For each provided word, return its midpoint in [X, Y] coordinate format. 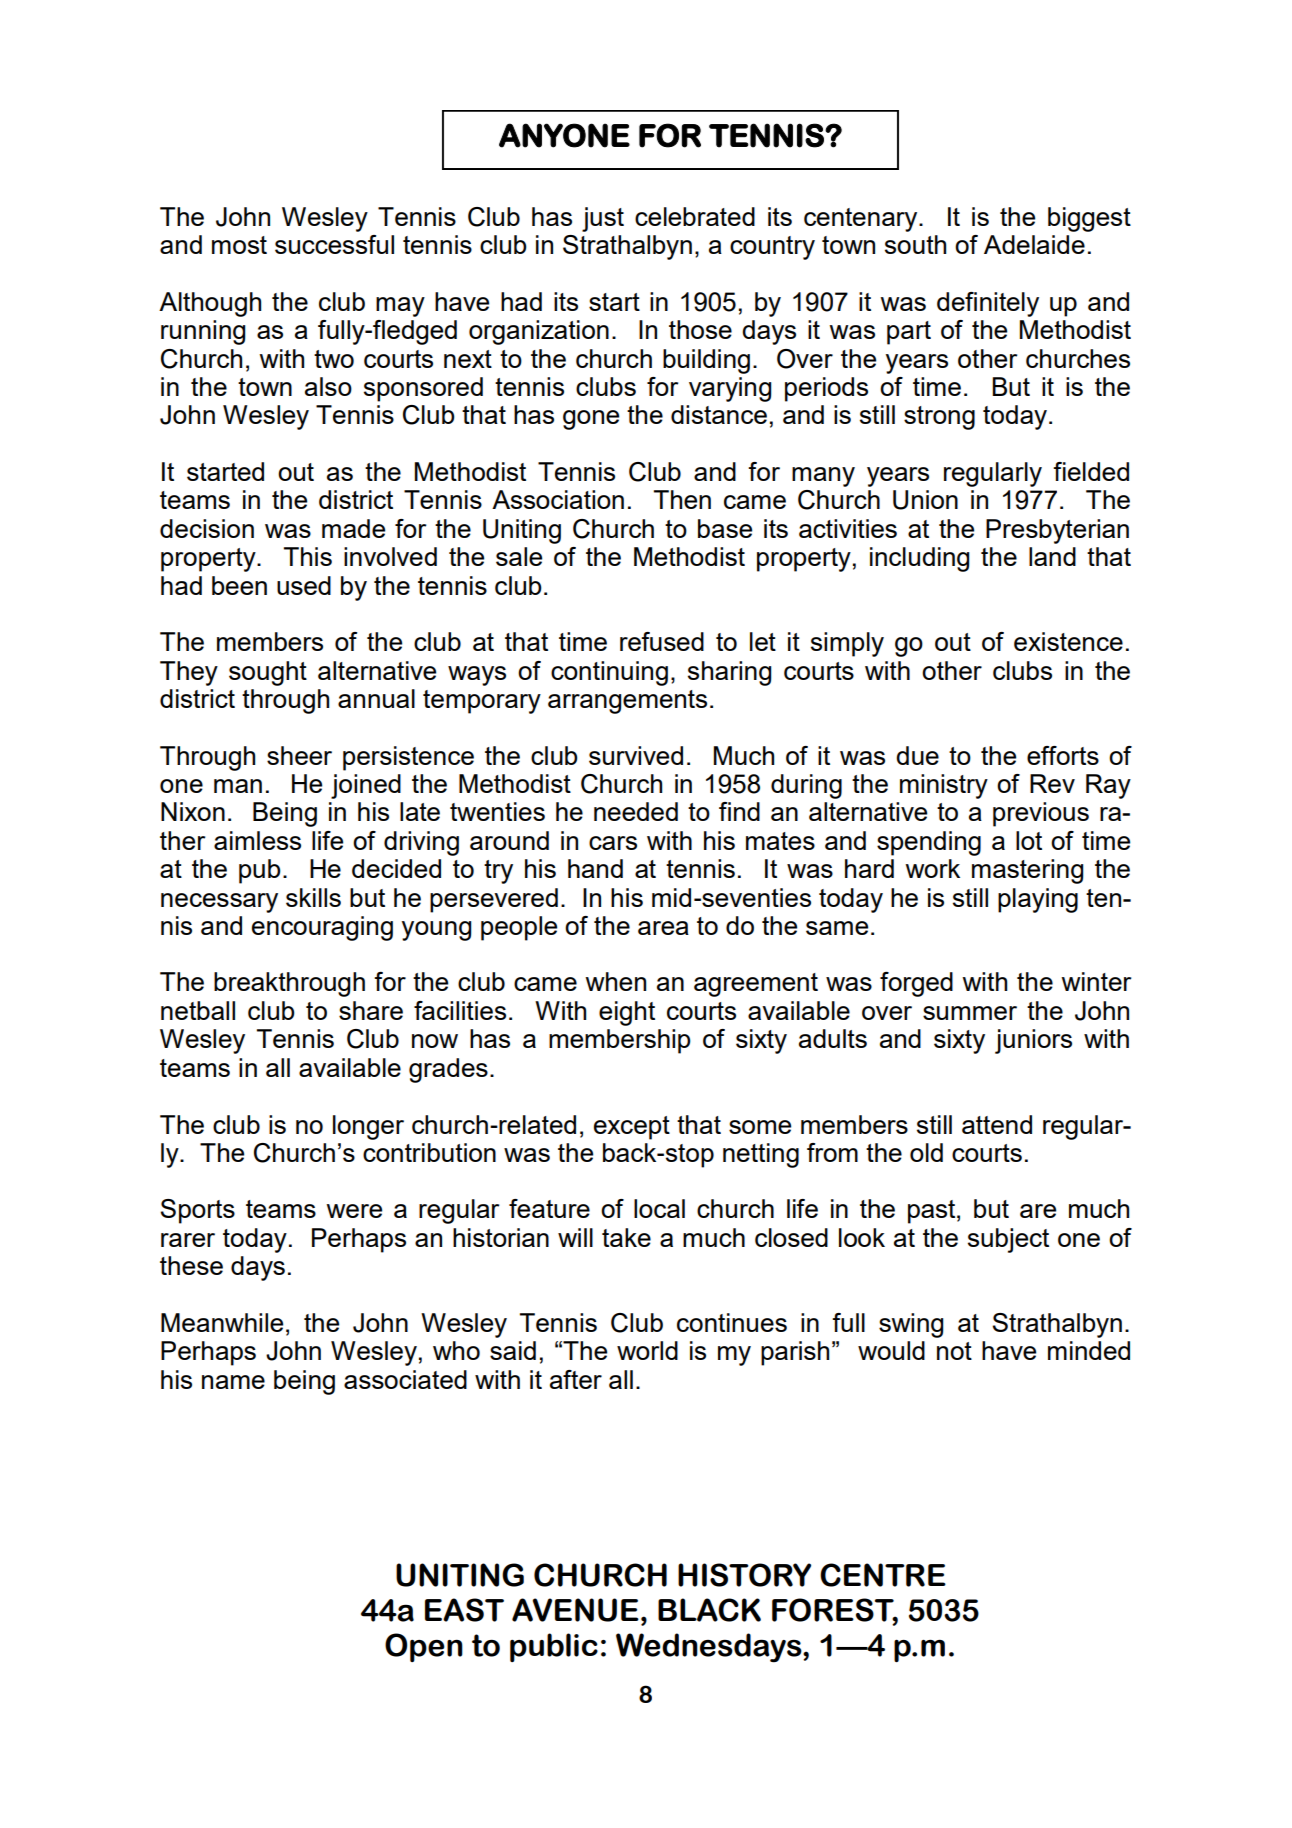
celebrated [695, 216]
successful [334, 244]
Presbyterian [1057, 531]
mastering [1027, 871]
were [354, 1211]
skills [313, 897]
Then [682, 499]
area [663, 928]
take [626, 1237]
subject [1008, 1240]
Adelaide [1034, 244]
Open [424, 1647]
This [308, 556]
